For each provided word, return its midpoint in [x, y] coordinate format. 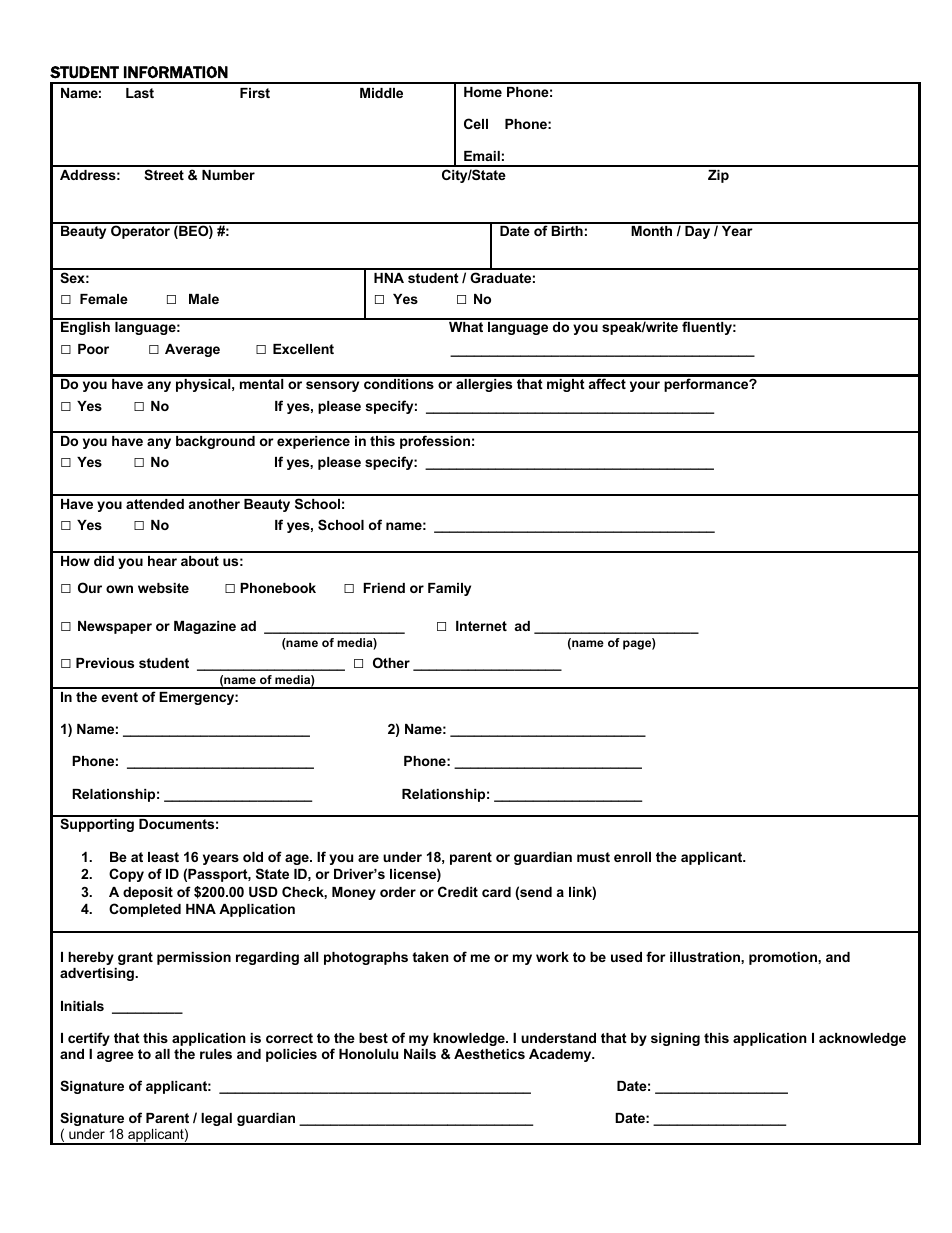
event [119, 697]
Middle [381, 93]
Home [483, 92]
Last [140, 93]
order [398, 892]
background [215, 442]
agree [115, 1056]
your [645, 386]
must [593, 857]
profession [435, 442]
